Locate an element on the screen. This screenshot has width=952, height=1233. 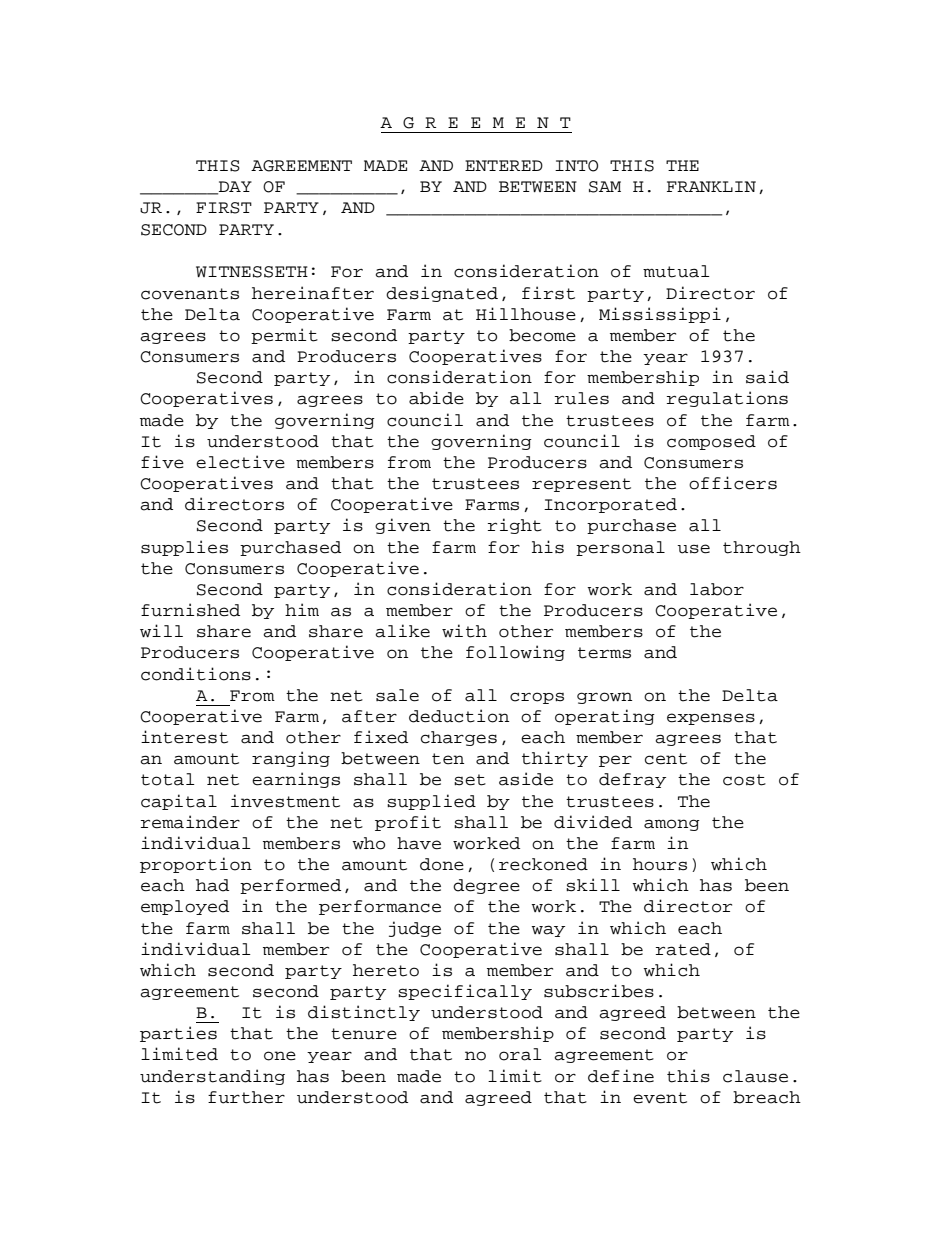
regulations is located at coordinates (727, 399).
